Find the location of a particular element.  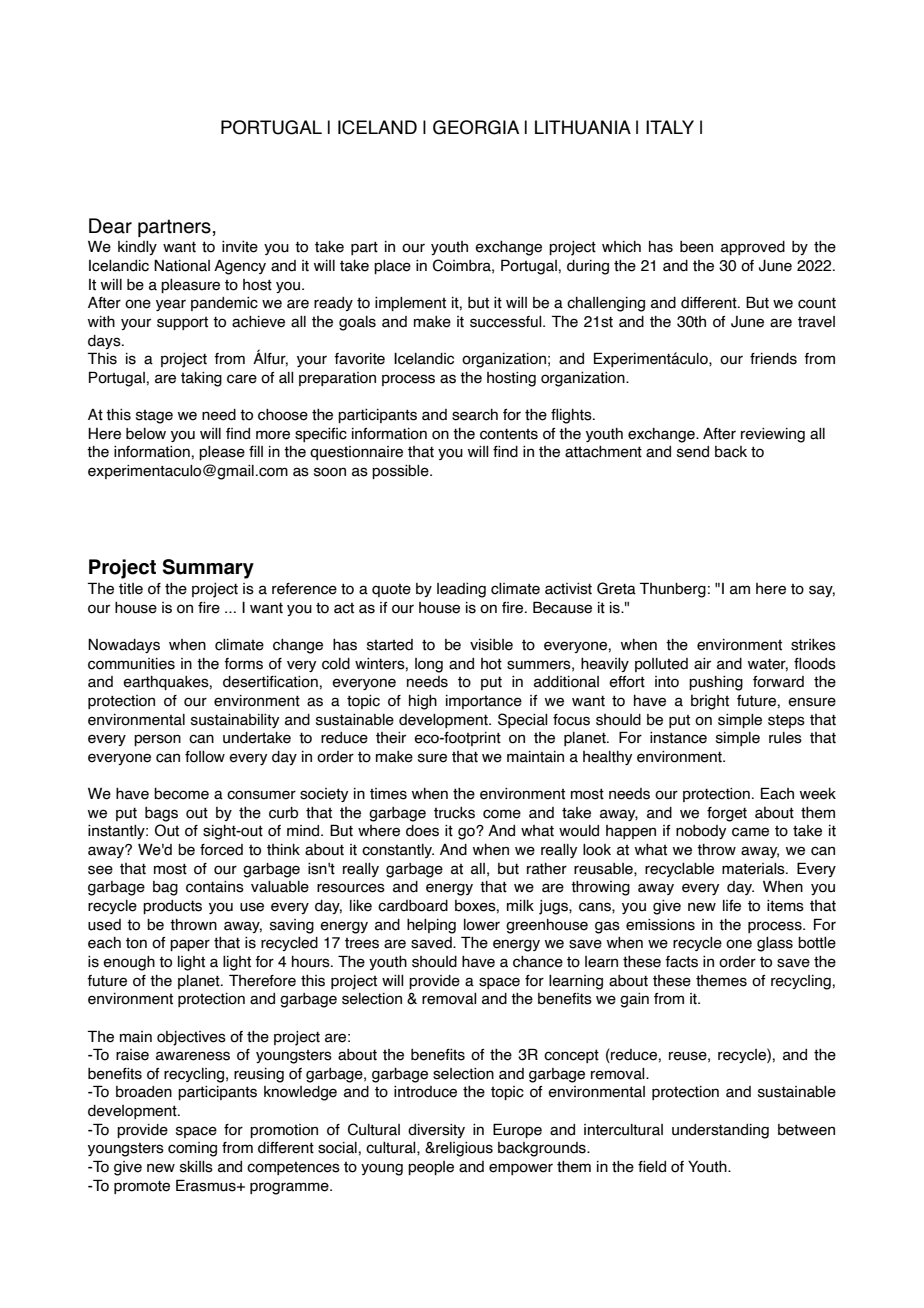

forget is located at coordinates (727, 814).
